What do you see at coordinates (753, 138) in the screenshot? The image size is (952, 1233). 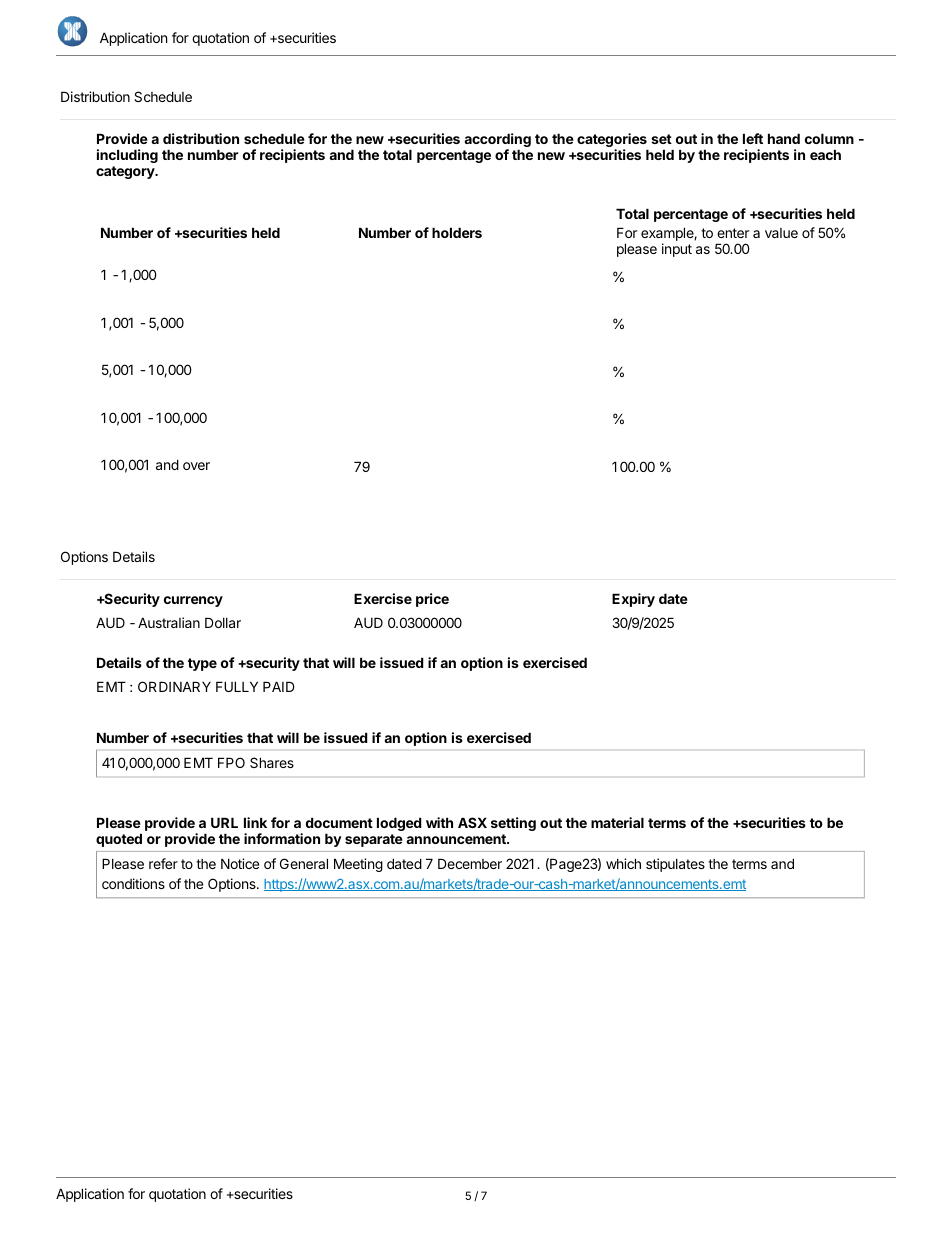 I see `left` at bounding box center [753, 138].
